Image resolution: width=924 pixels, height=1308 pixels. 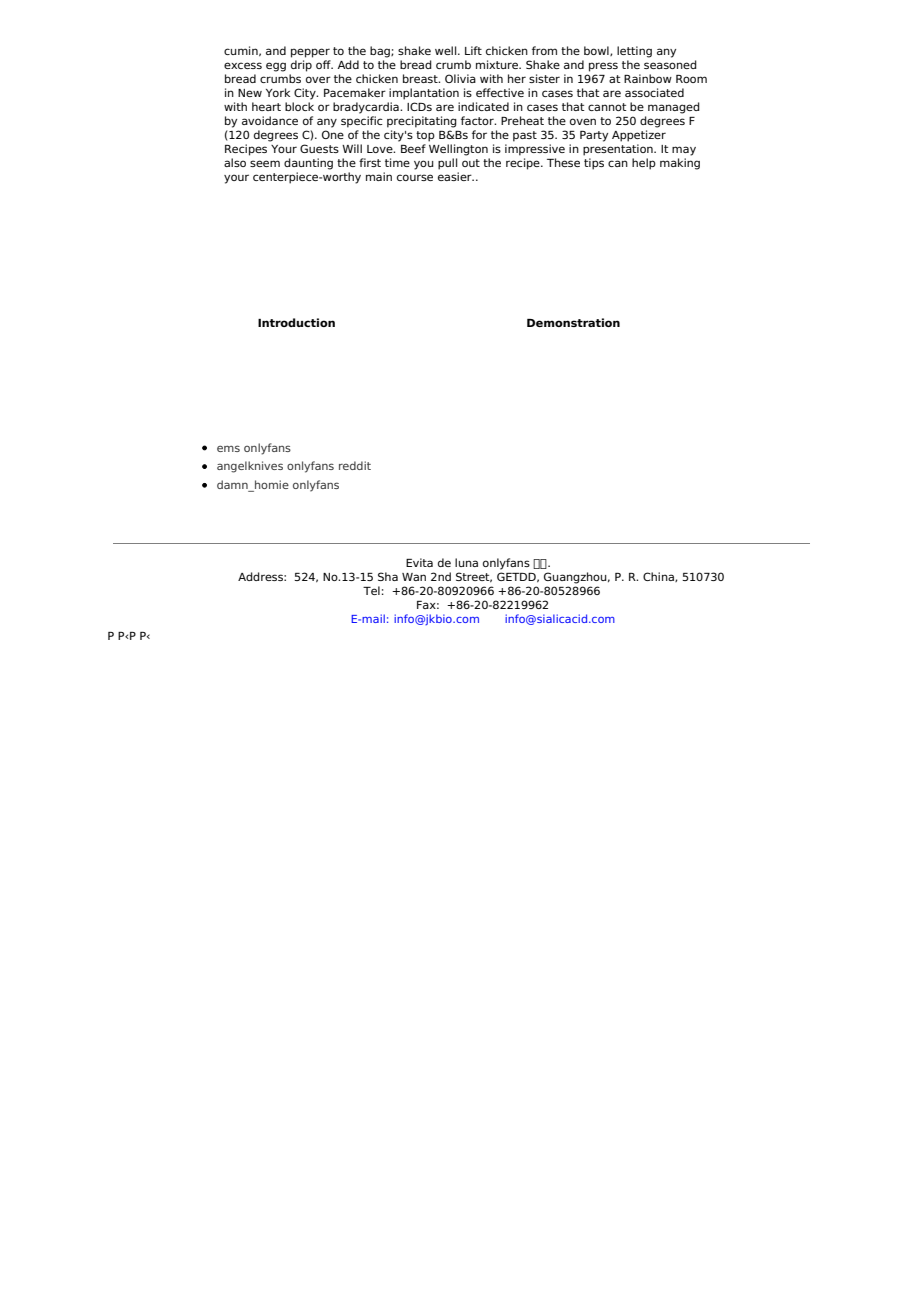 I want to click on seem, so click(x=265, y=163).
